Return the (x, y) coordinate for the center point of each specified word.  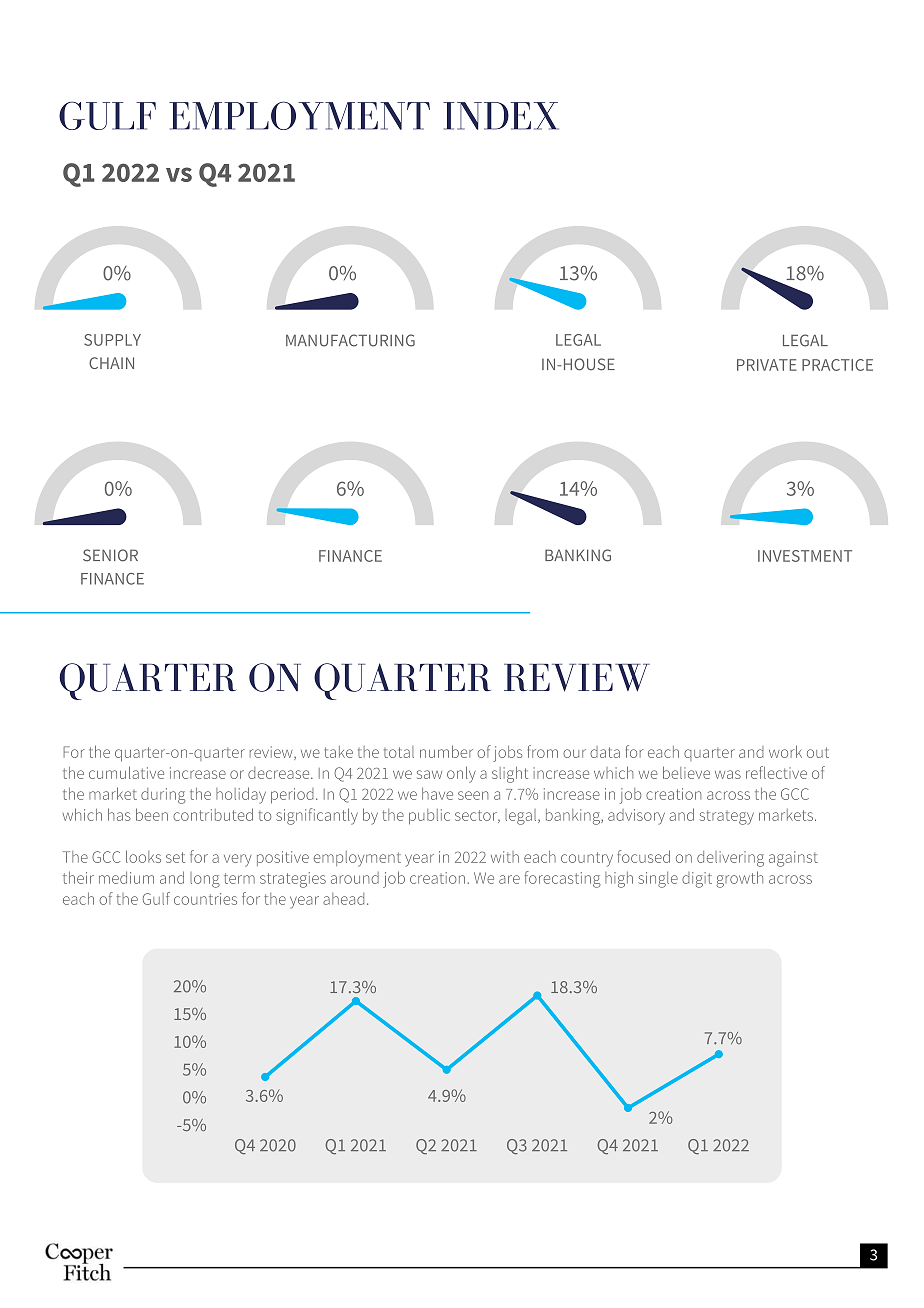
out (818, 752)
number (446, 751)
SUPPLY (112, 340)
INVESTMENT (805, 556)
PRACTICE (837, 365)
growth (740, 879)
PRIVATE (767, 365)
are (509, 879)
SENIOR (110, 555)
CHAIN (111, 363)
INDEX (501, 116)
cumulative (126, 772)
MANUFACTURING (350, 340)
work (785, 751)
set (175, 857)
